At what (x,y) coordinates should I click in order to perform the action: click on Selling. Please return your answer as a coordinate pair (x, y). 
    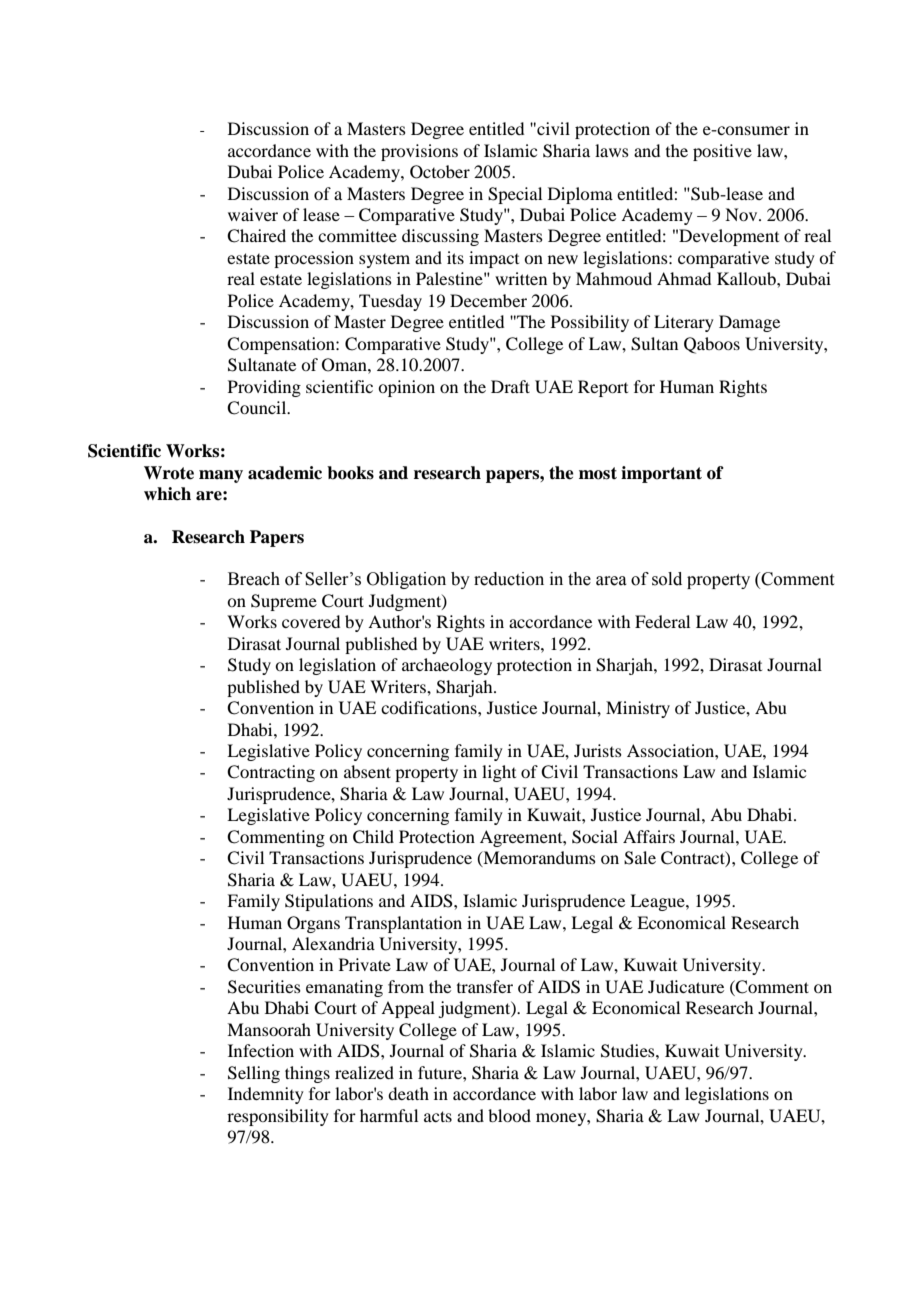
    Looking at the image, I should click on (254, 1074).
